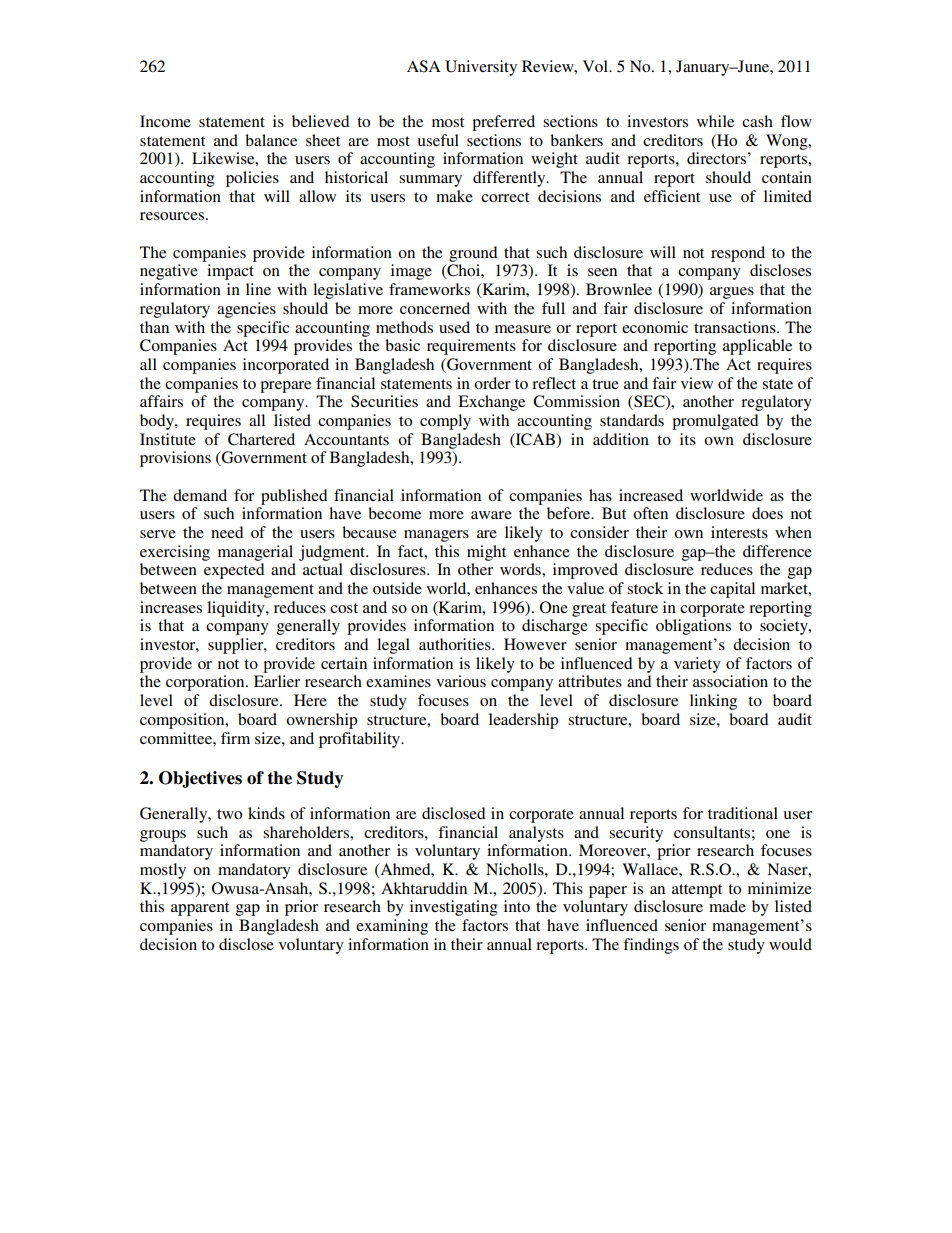  I want to click on University, so click(481, 68).
